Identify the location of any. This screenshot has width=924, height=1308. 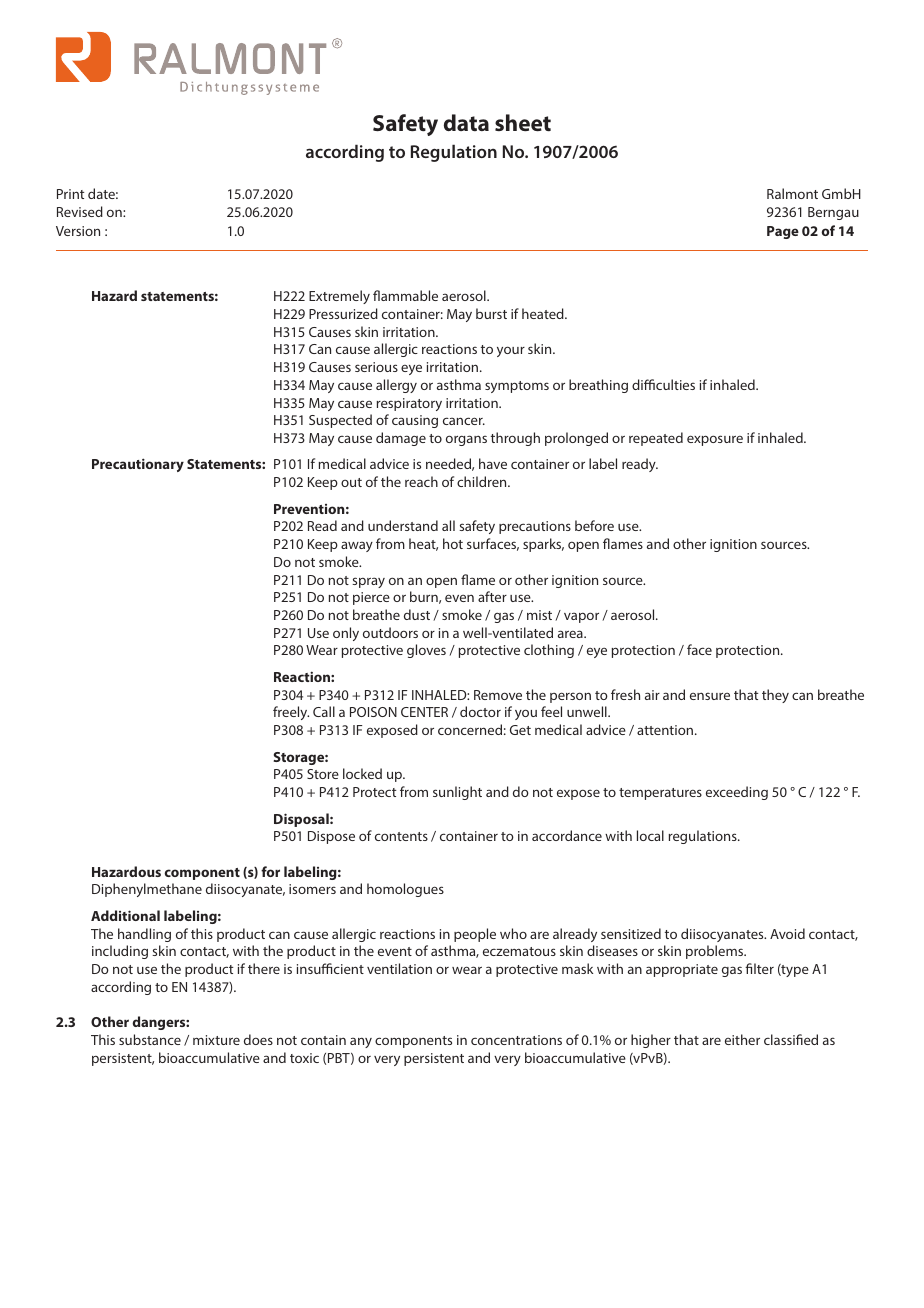
(361, 1042).
